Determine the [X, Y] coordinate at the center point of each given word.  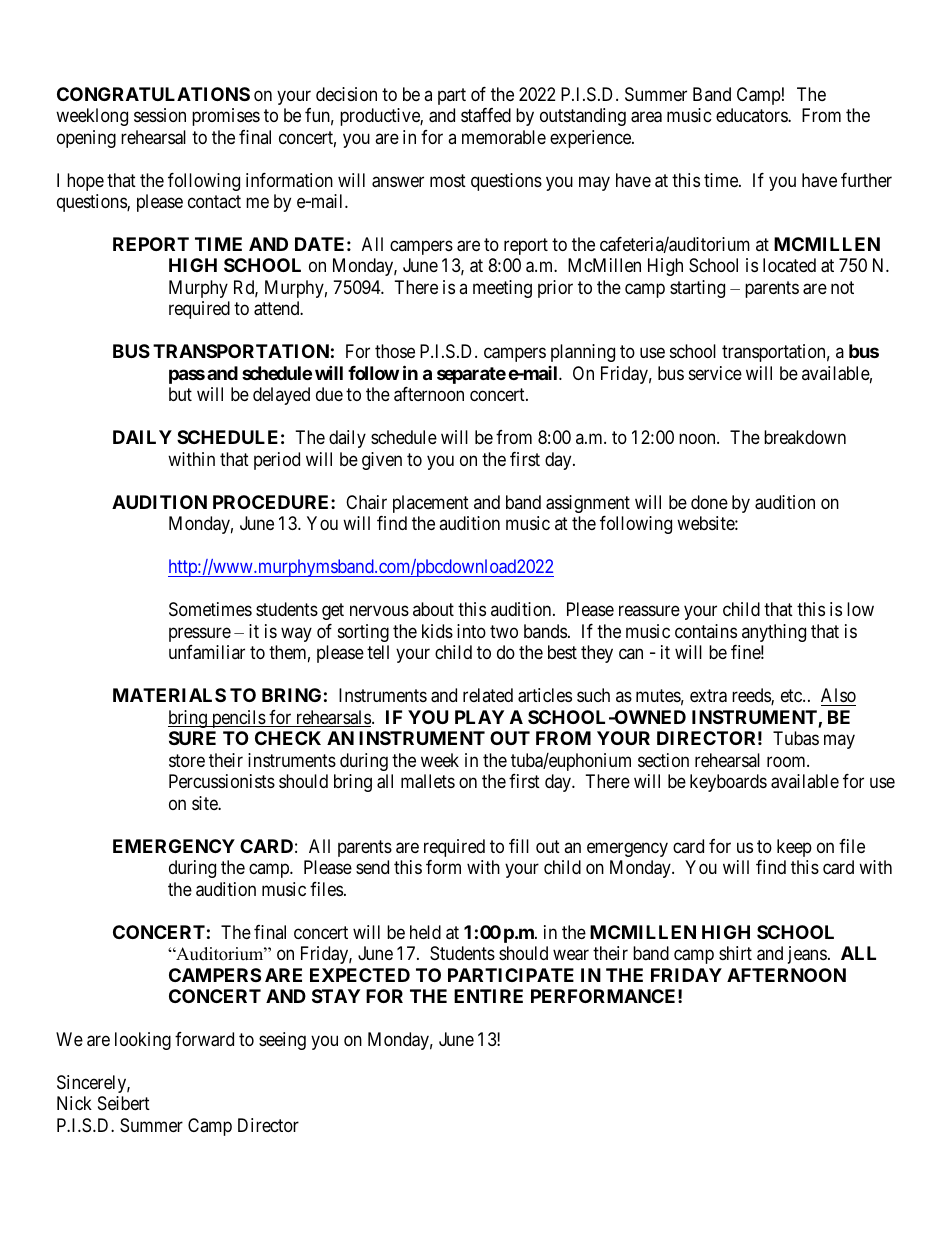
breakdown [805, 437]
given [382, 461]
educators [752, 115]
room [787, 761]
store [187, 760]
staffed [486, 115]
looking [143, 1041]
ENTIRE [488, 996]
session [160, 115]
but [180, 394]
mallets [428, 781]
